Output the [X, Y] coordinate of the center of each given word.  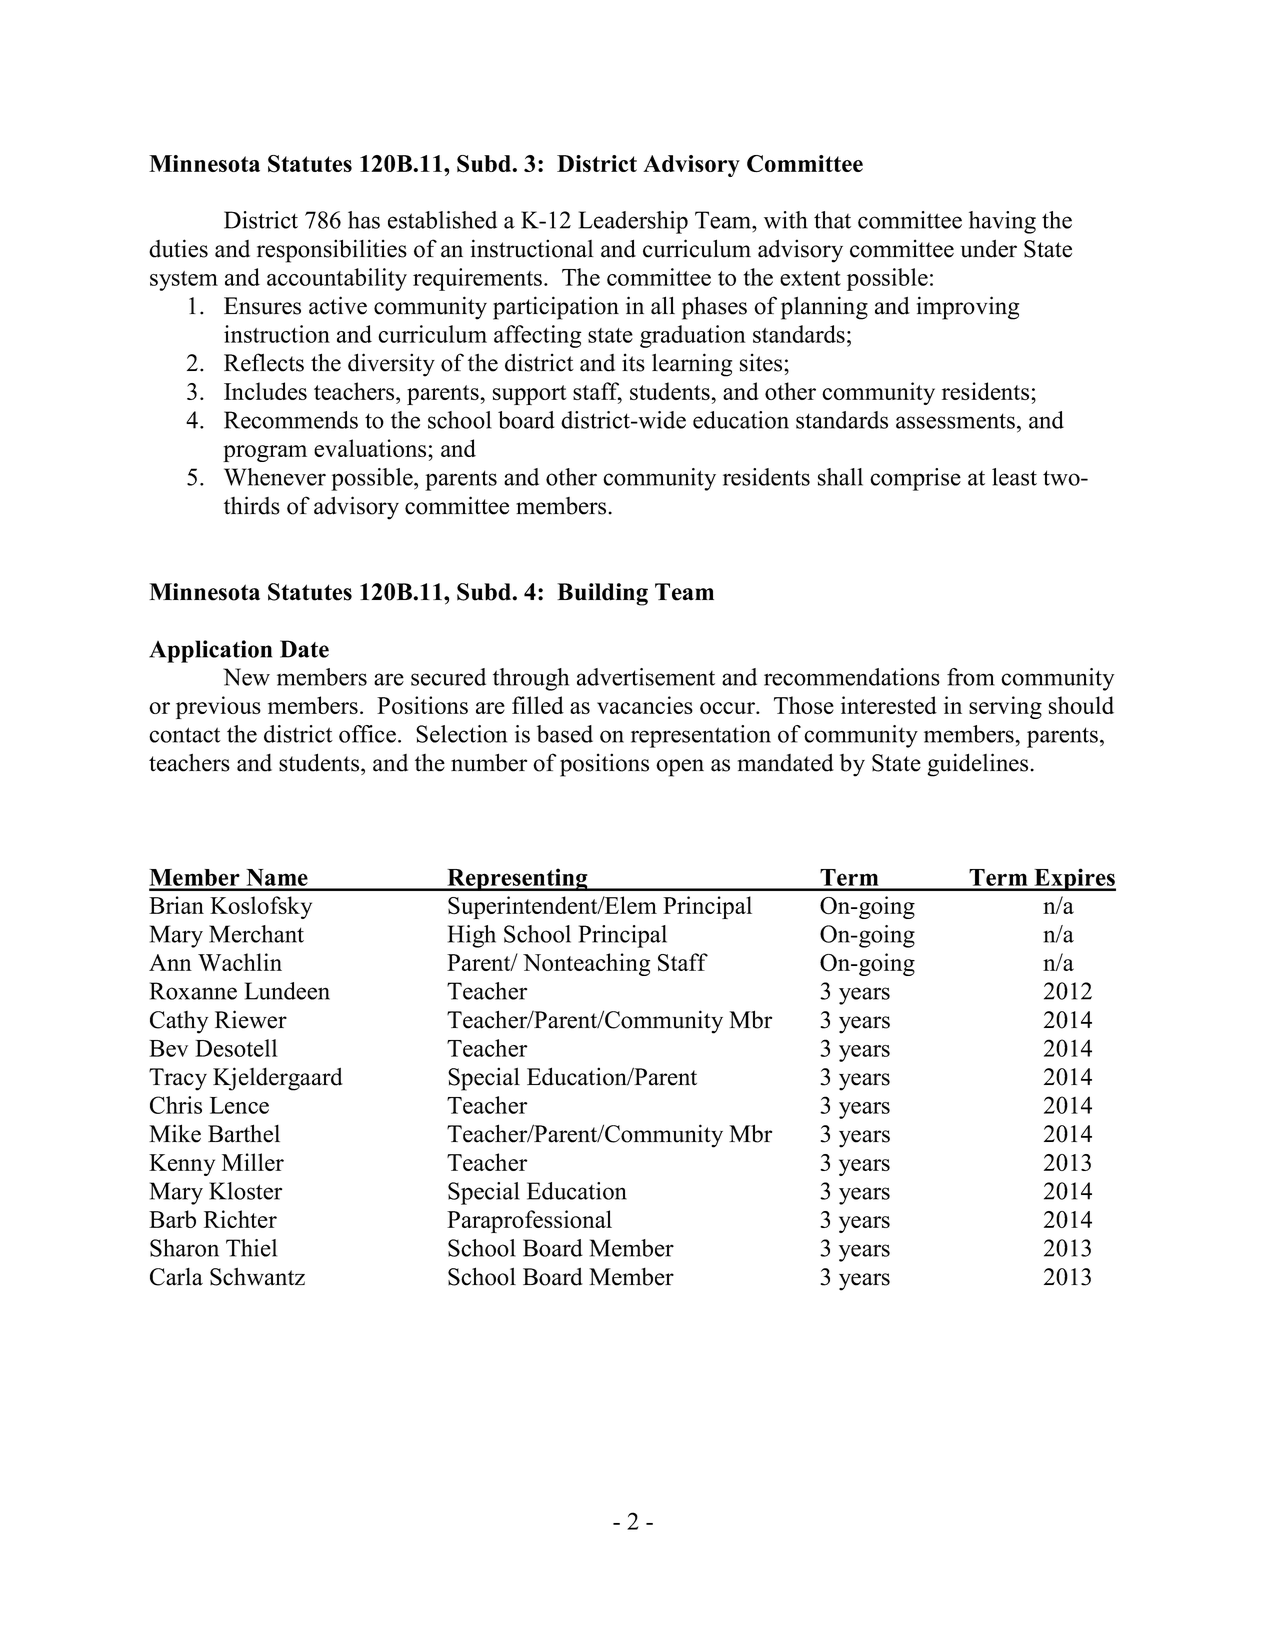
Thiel [251, 1248]
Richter [240, 1219]
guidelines [978, 765]
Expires [1074, 879]
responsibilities [332, 251]
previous [218, 707]
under [989, 249]
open [680, 768]
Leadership [633, 222]
